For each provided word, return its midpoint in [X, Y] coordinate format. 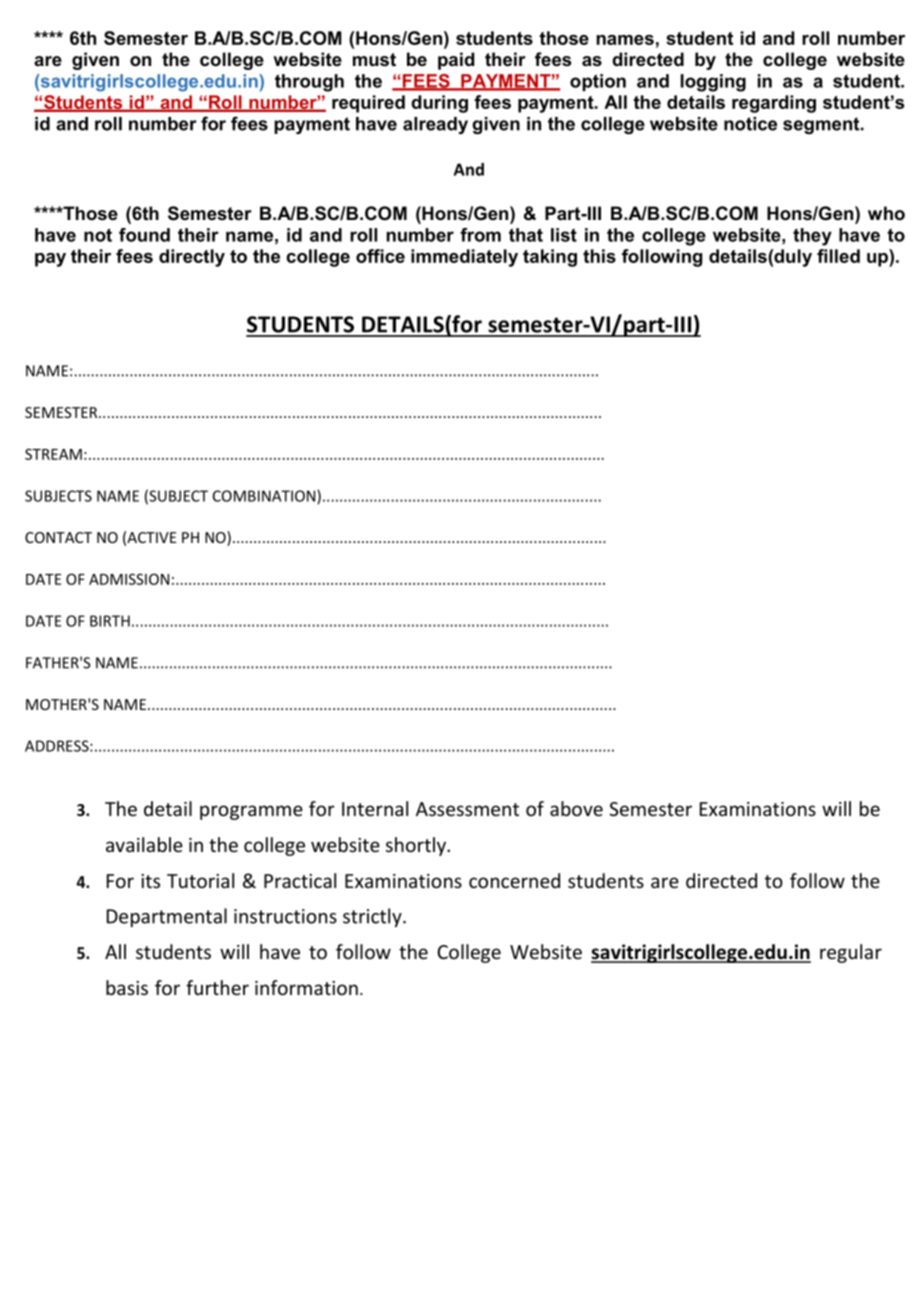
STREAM [53, 454]
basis [127, 987]
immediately [464, 258]
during [439, 104]
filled [838, 256]
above [576, 808]
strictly [373, 917]
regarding [774, 104]
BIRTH [110, 621]
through [309, 83]
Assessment [467, 809]
